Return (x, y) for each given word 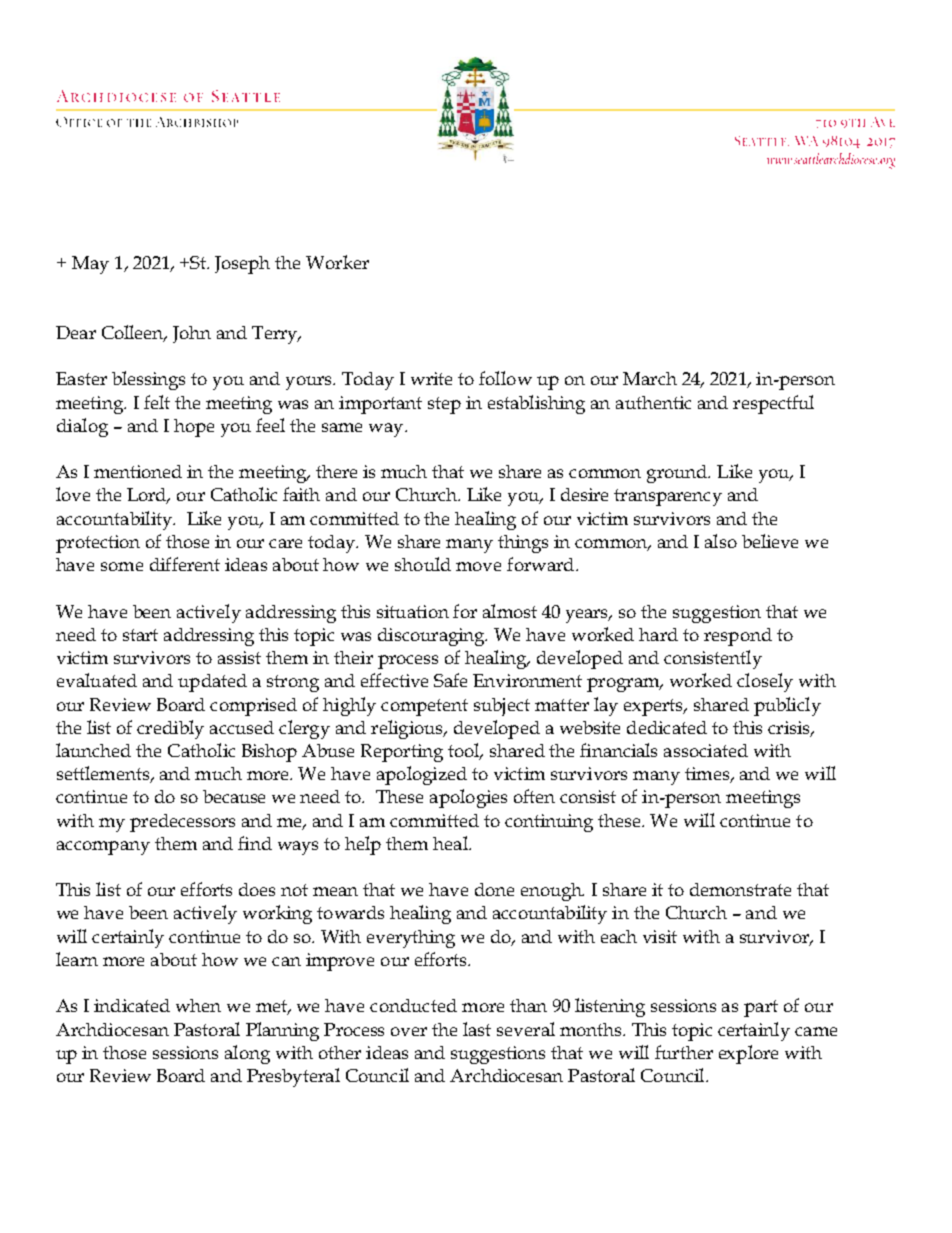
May (90, 265)
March (650, 378)
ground (678, 474)
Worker (337, 262)
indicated (132, 1005)
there (336, 471)
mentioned (138, 471)
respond (738, 637)
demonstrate (740, 889)
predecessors (182, 823)
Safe (450, 680)
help (363, 845)
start (140, 635)
